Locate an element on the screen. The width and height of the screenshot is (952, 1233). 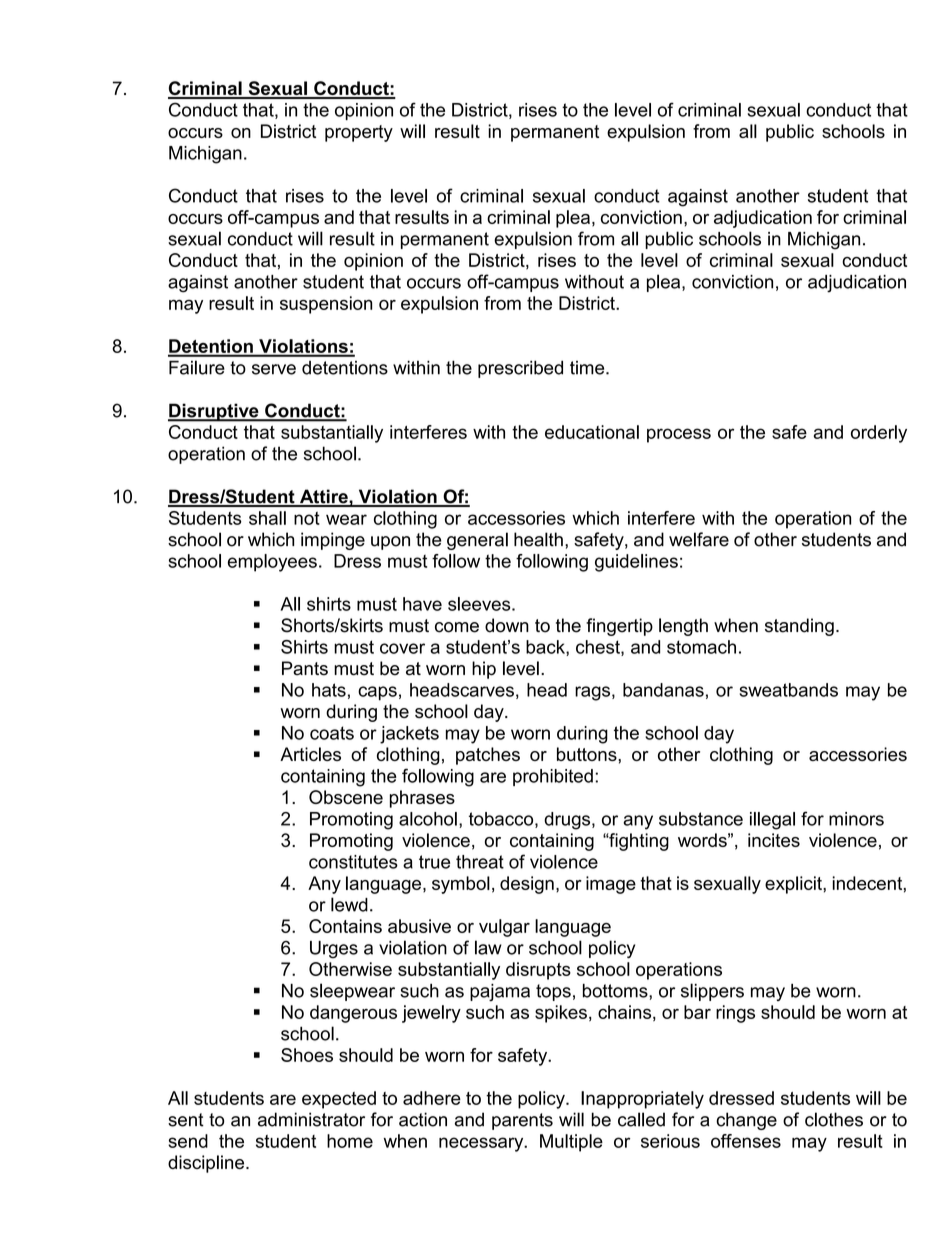
shall is located at coordinates (267, 518).
